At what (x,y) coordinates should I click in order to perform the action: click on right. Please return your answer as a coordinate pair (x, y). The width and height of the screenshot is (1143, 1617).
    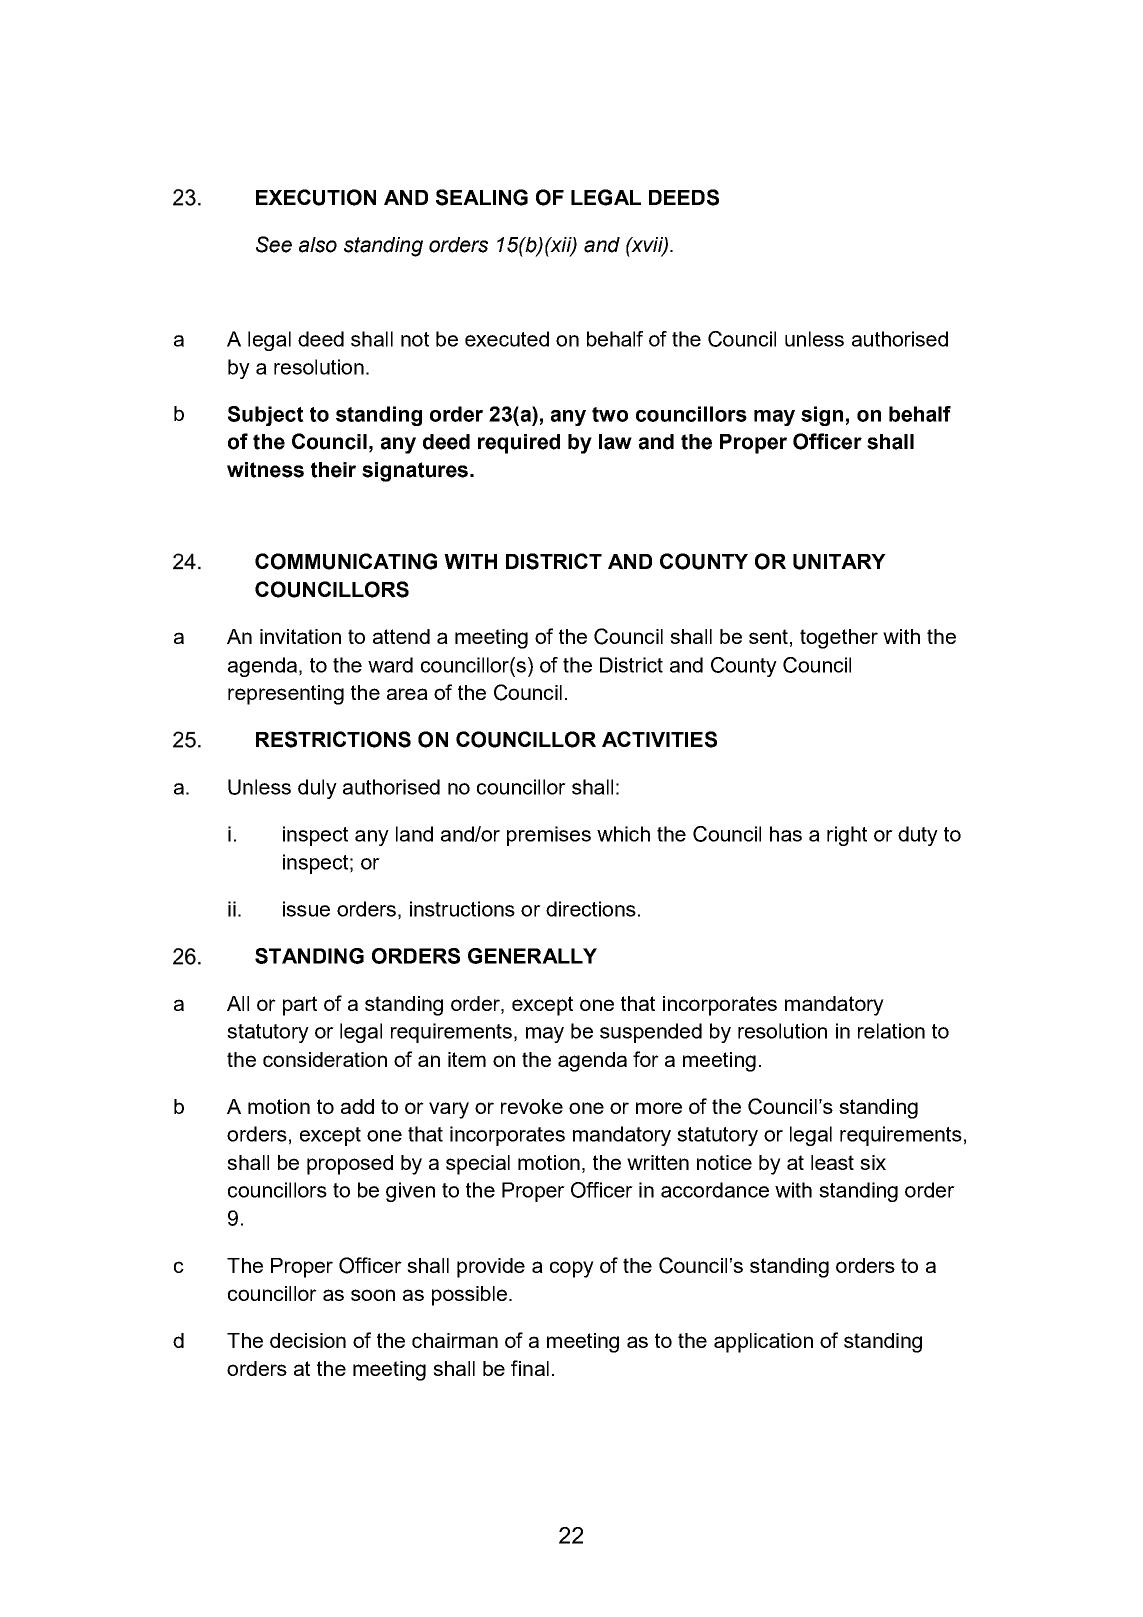
    Looking at the image, I should click on (847, 836).
